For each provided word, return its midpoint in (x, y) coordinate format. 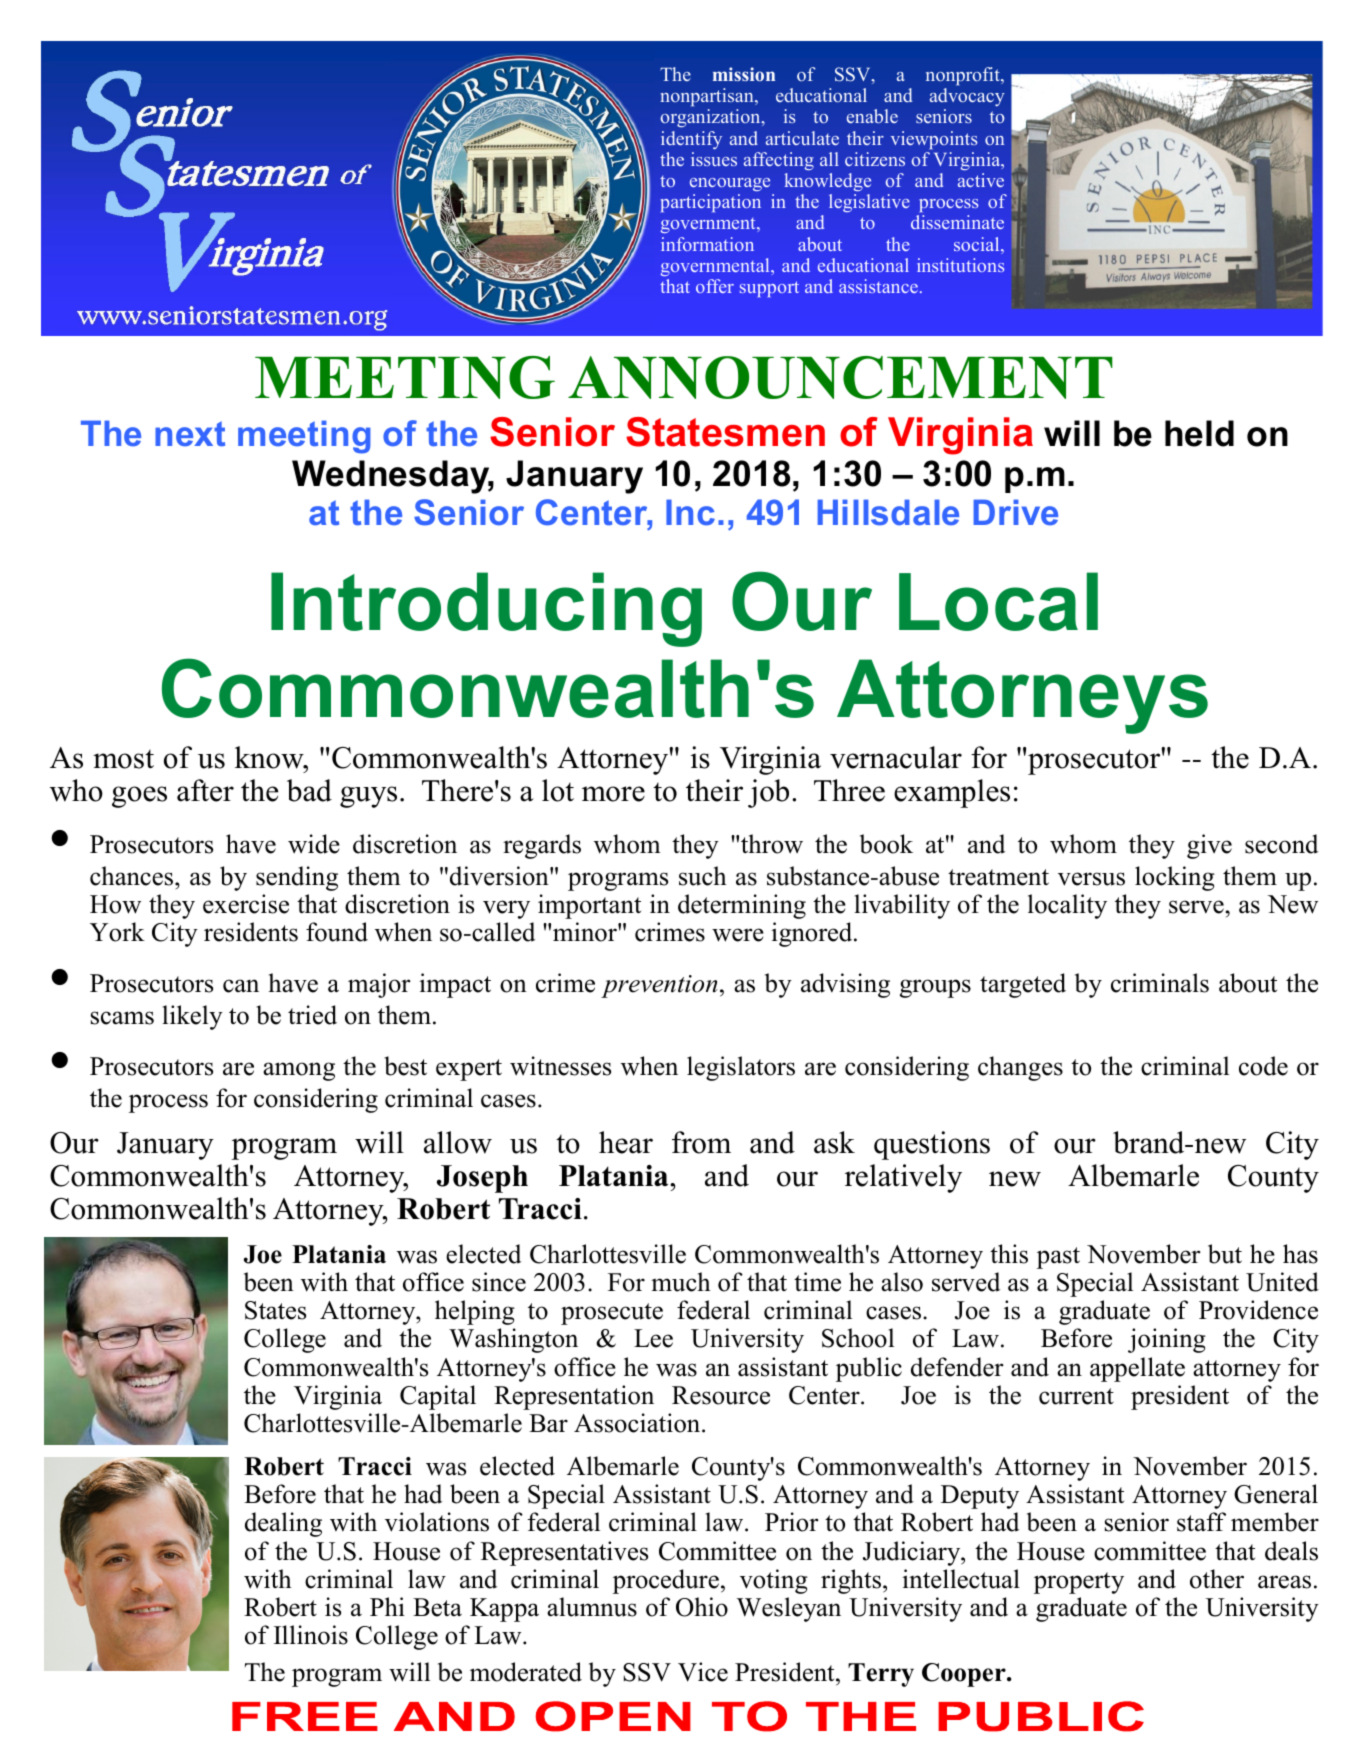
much (681, 1282)
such (703, 876)
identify (691, 140)
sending (297, 878)
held (1199, 433)
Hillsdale (888, 512)
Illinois (311, 1635)
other (1217, 1579)
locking (1175, 878)
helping (475, 1312)
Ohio (702, 1607)
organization (712, 118)
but (1225, 1254)
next (190, 433)
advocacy (967, 97)
